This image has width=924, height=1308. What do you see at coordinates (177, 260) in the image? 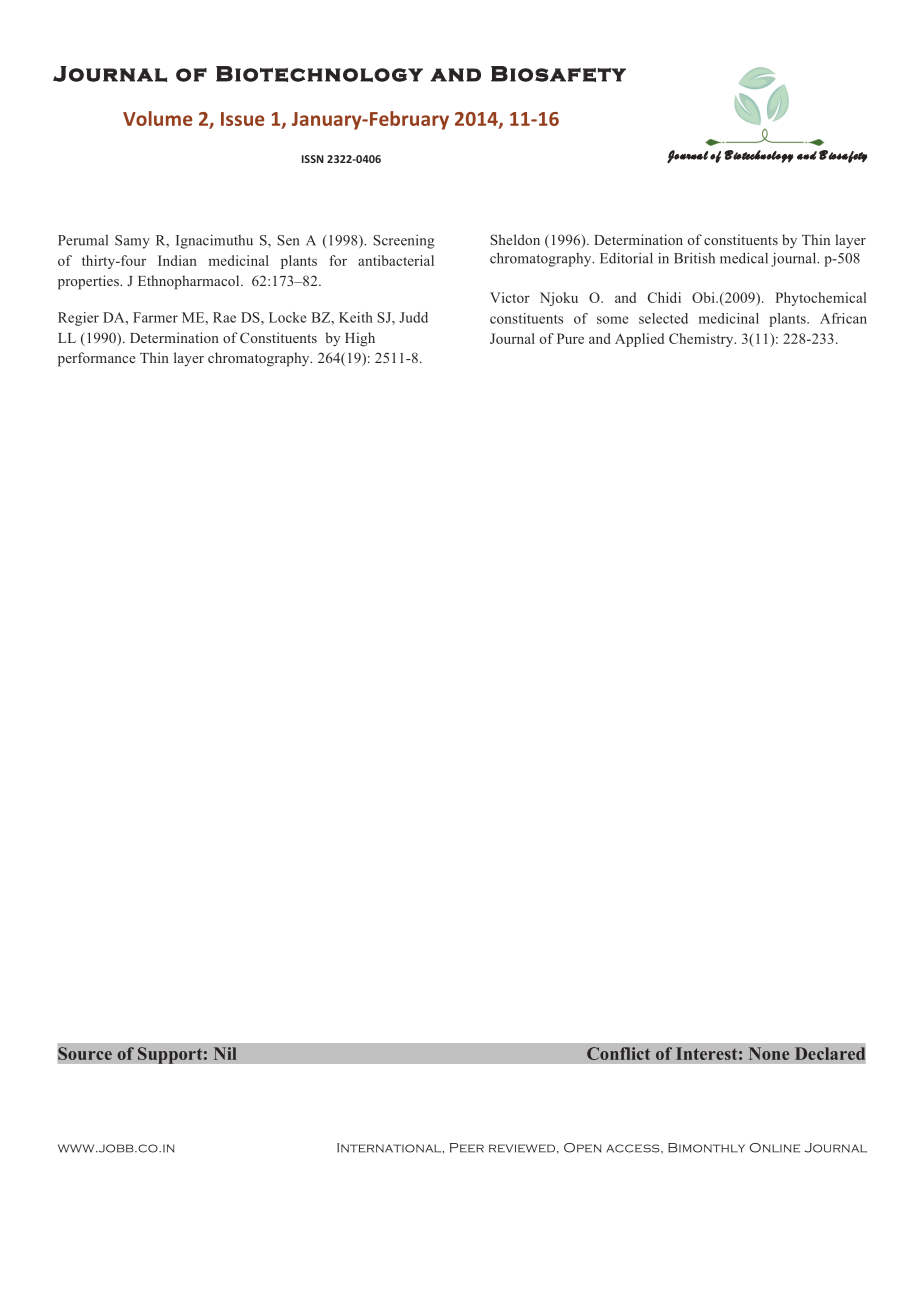
I see `Indian` at bounding box center [177, 260].
